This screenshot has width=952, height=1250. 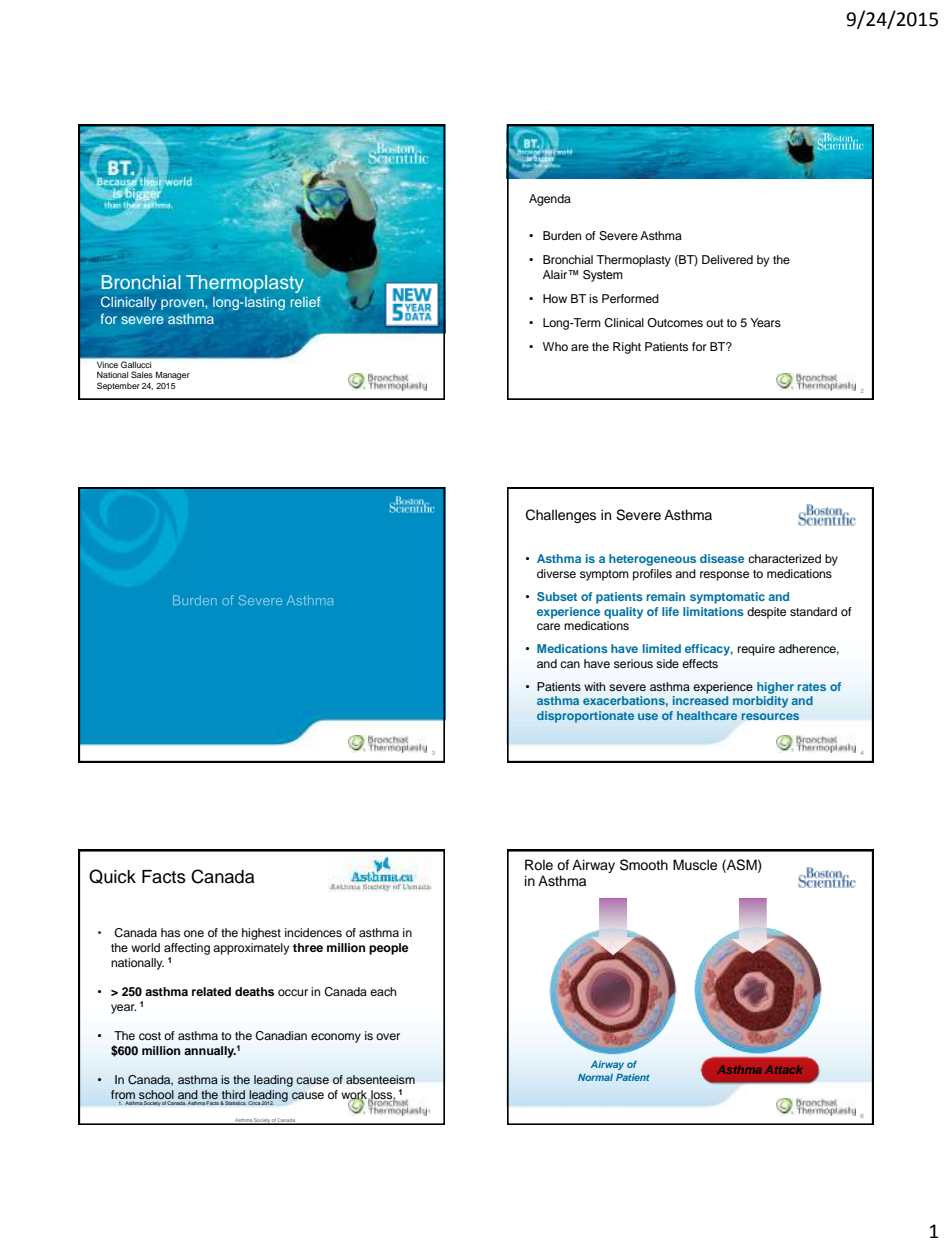 I want to click on Quick, so click(x=112, y=876).
